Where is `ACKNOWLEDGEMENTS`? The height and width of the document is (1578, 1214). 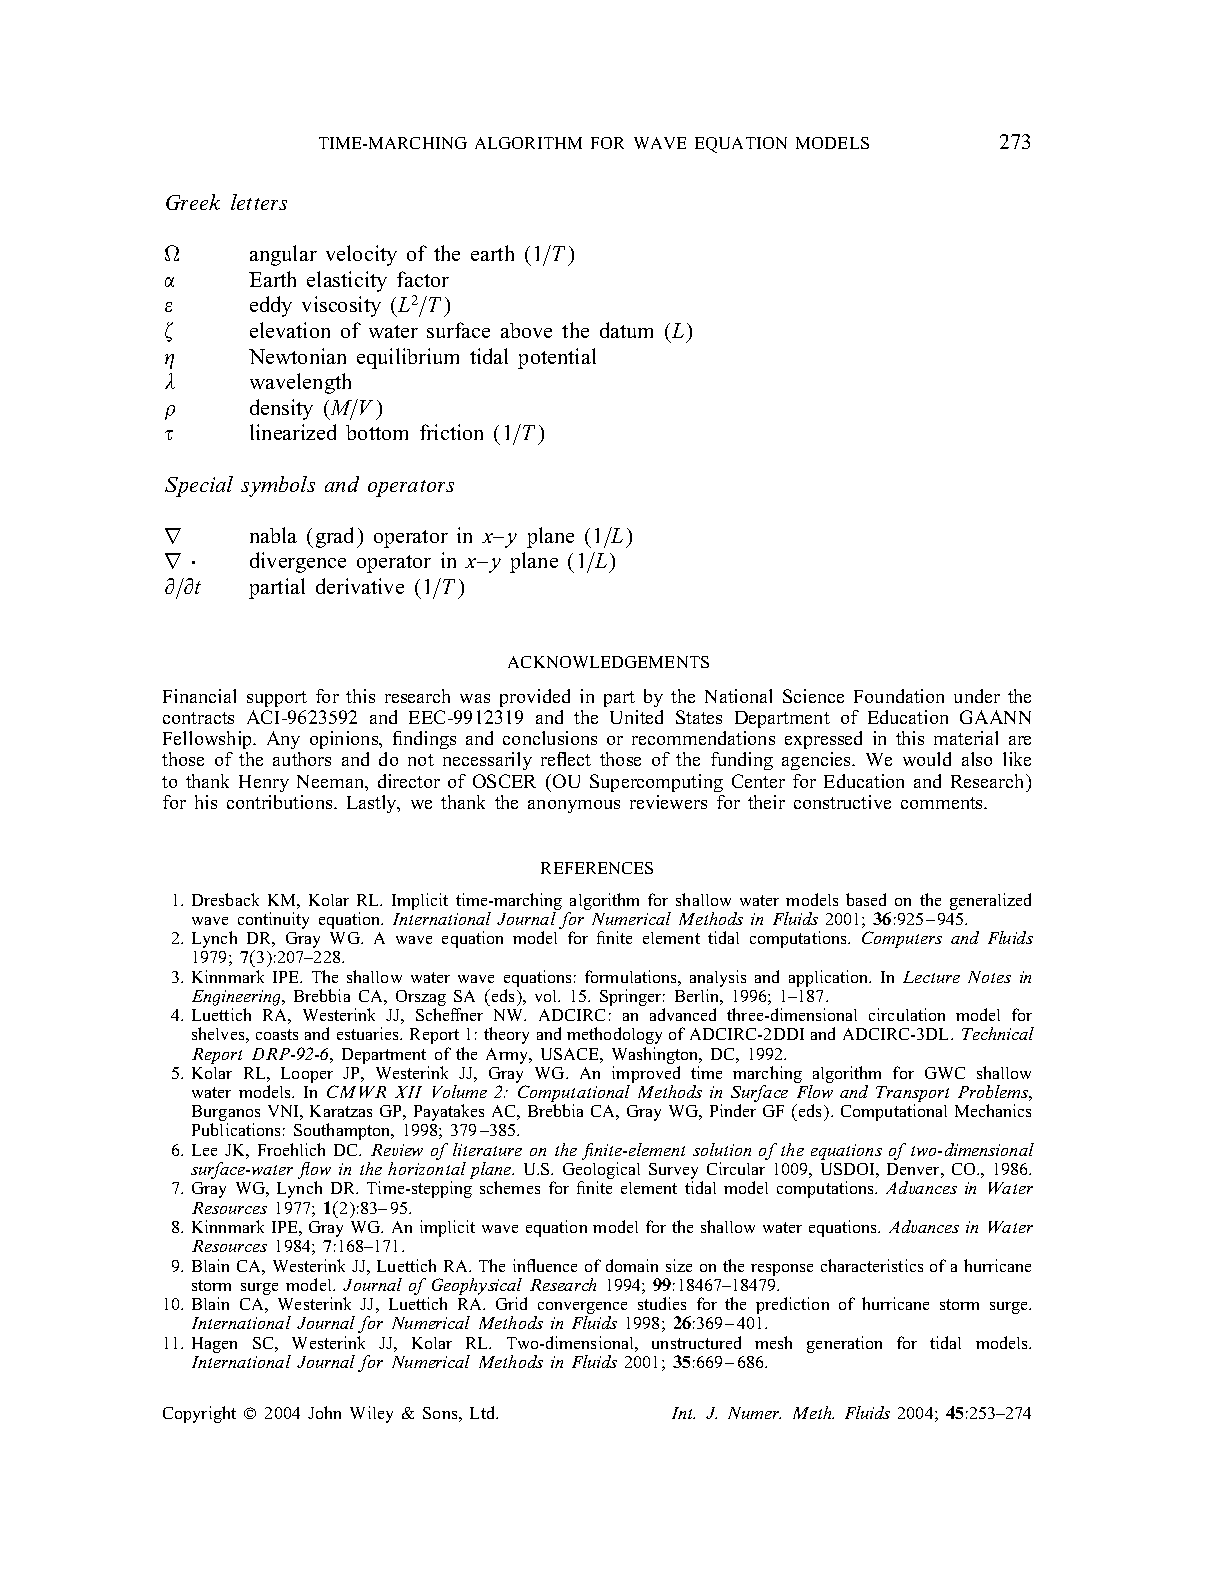
ACKNOWLEDGEMENTS is located at coordinates (608, 662).
